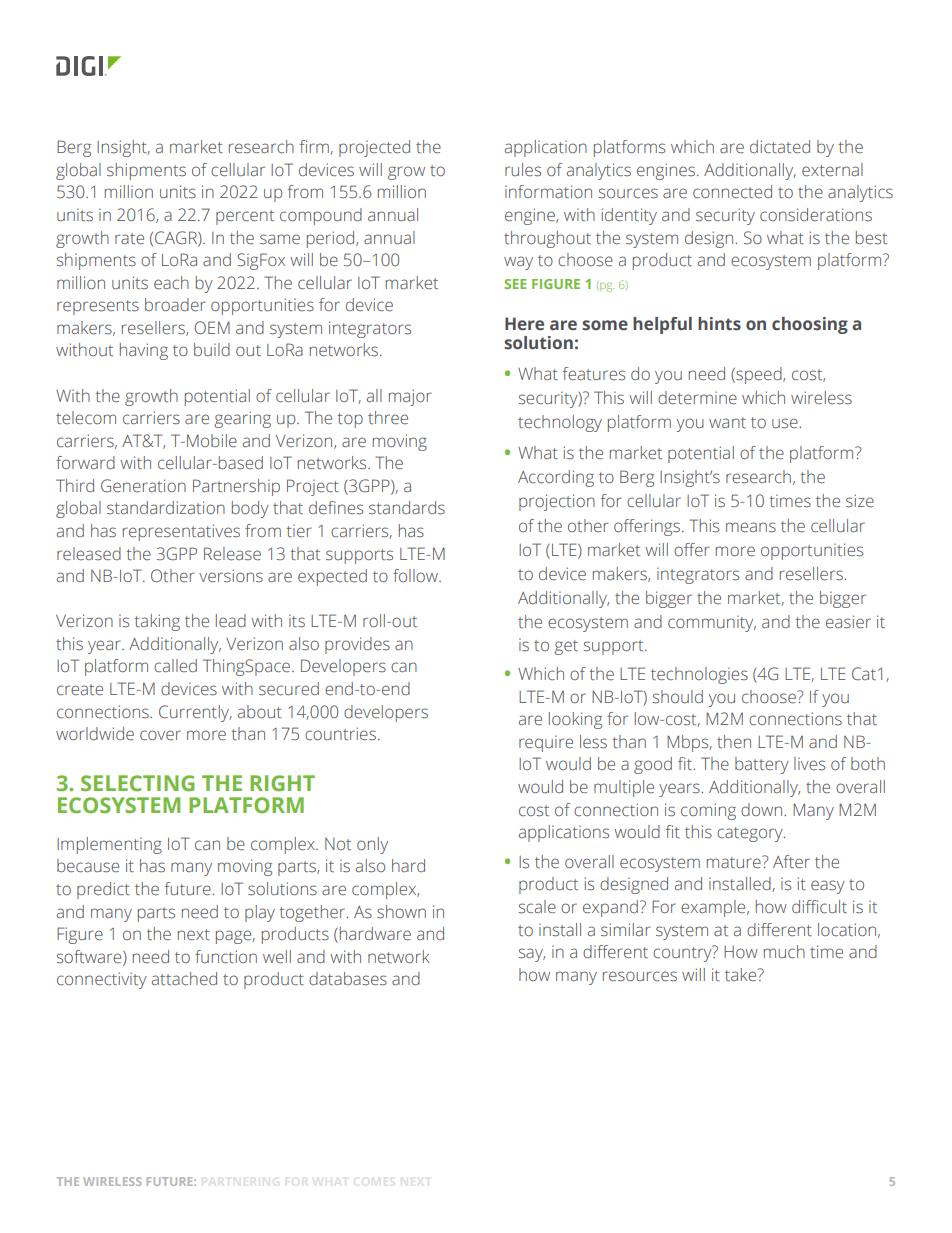  What do you see at coordinates (242, 419) in the image?
I see `gearing` at bounding box center [242, 419].
